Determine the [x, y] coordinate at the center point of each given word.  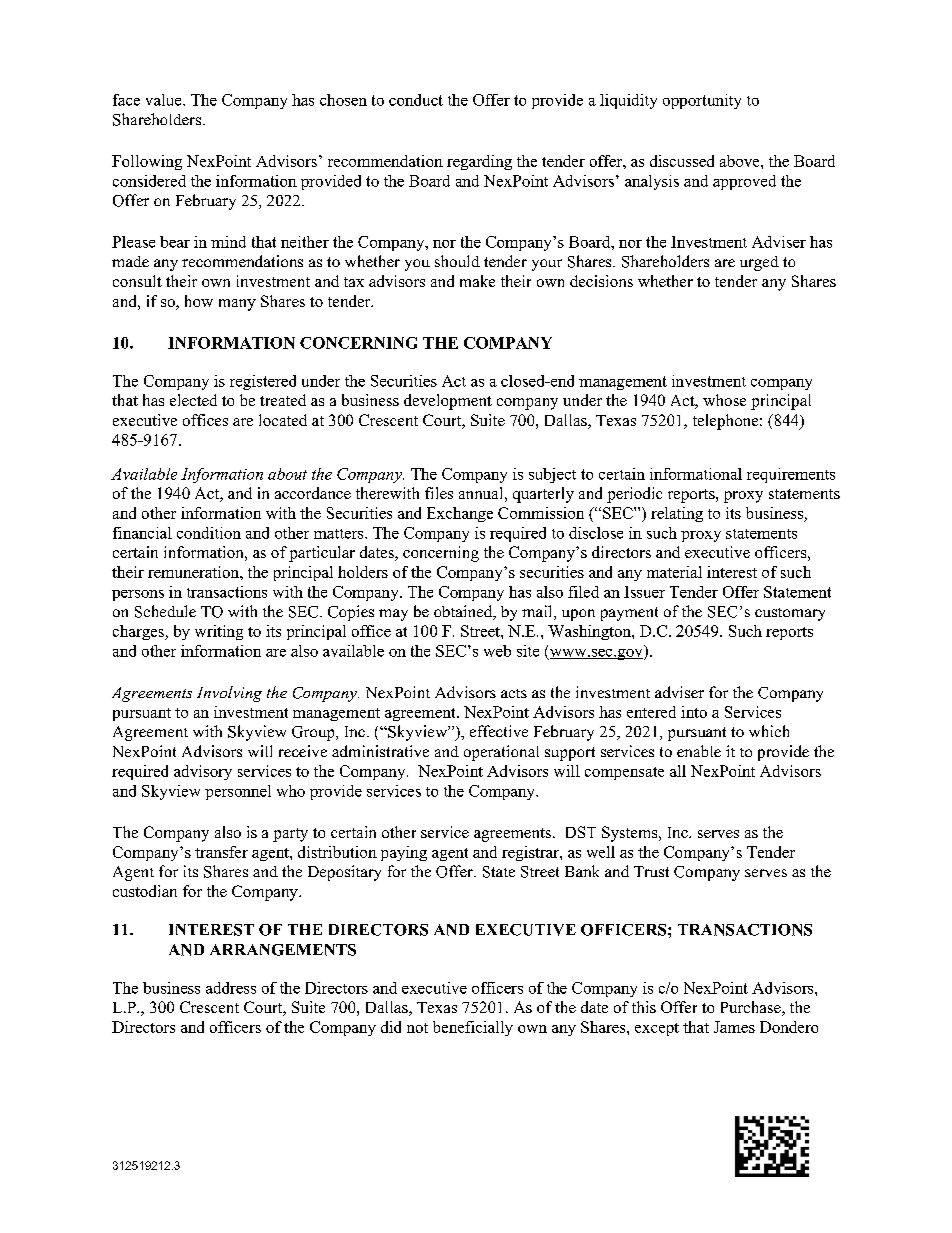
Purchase [752, 1008]
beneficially [473, 1028]
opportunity [702, 101]
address [231, 988]
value [165, 100]
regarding [479, 162]
